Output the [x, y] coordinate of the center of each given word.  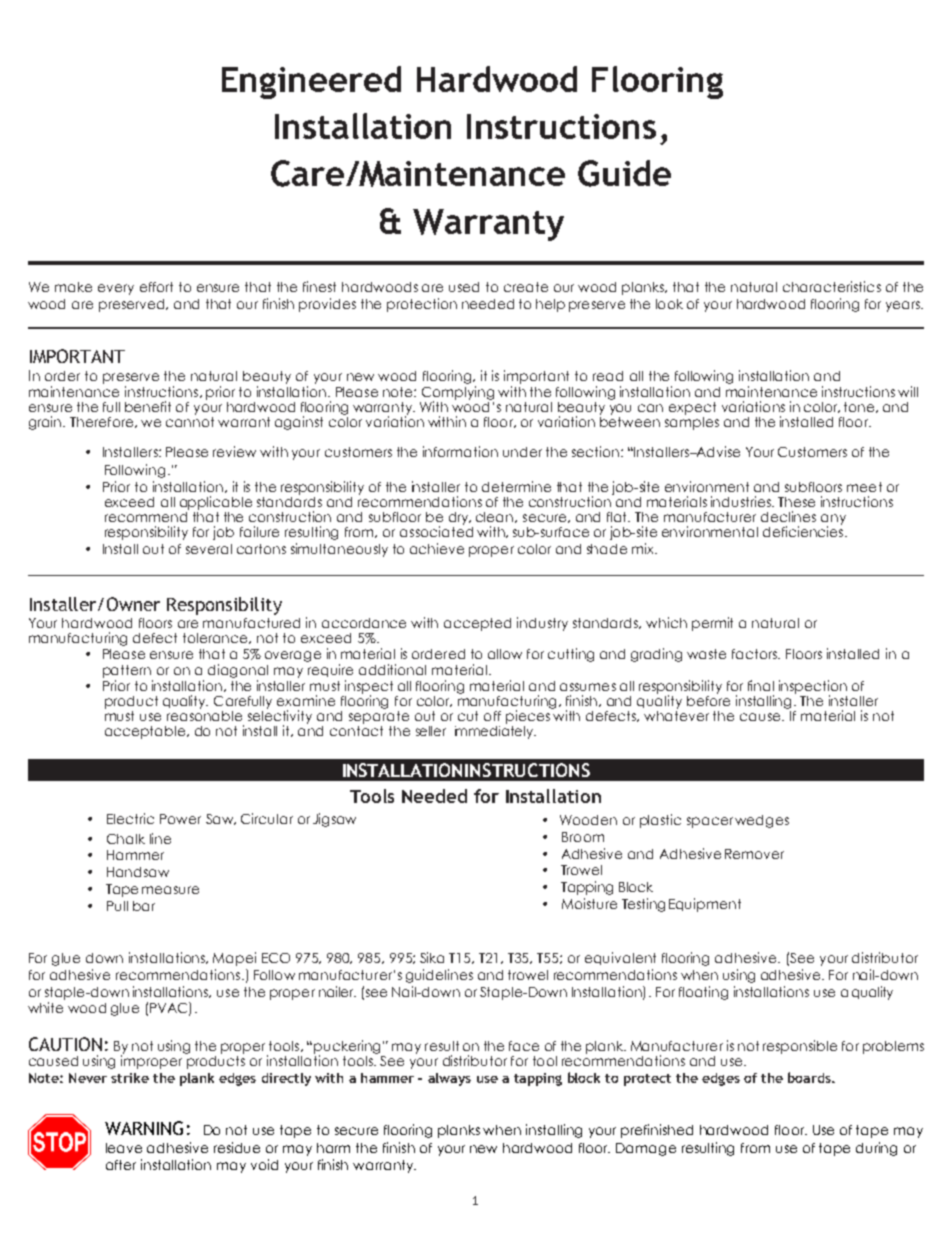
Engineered [311, 82]
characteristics [832, 286]
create [526, 287]
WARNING [144, 1128]
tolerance [217, 638]
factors [755, 654]
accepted [477, 624]
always [449, 1079]
